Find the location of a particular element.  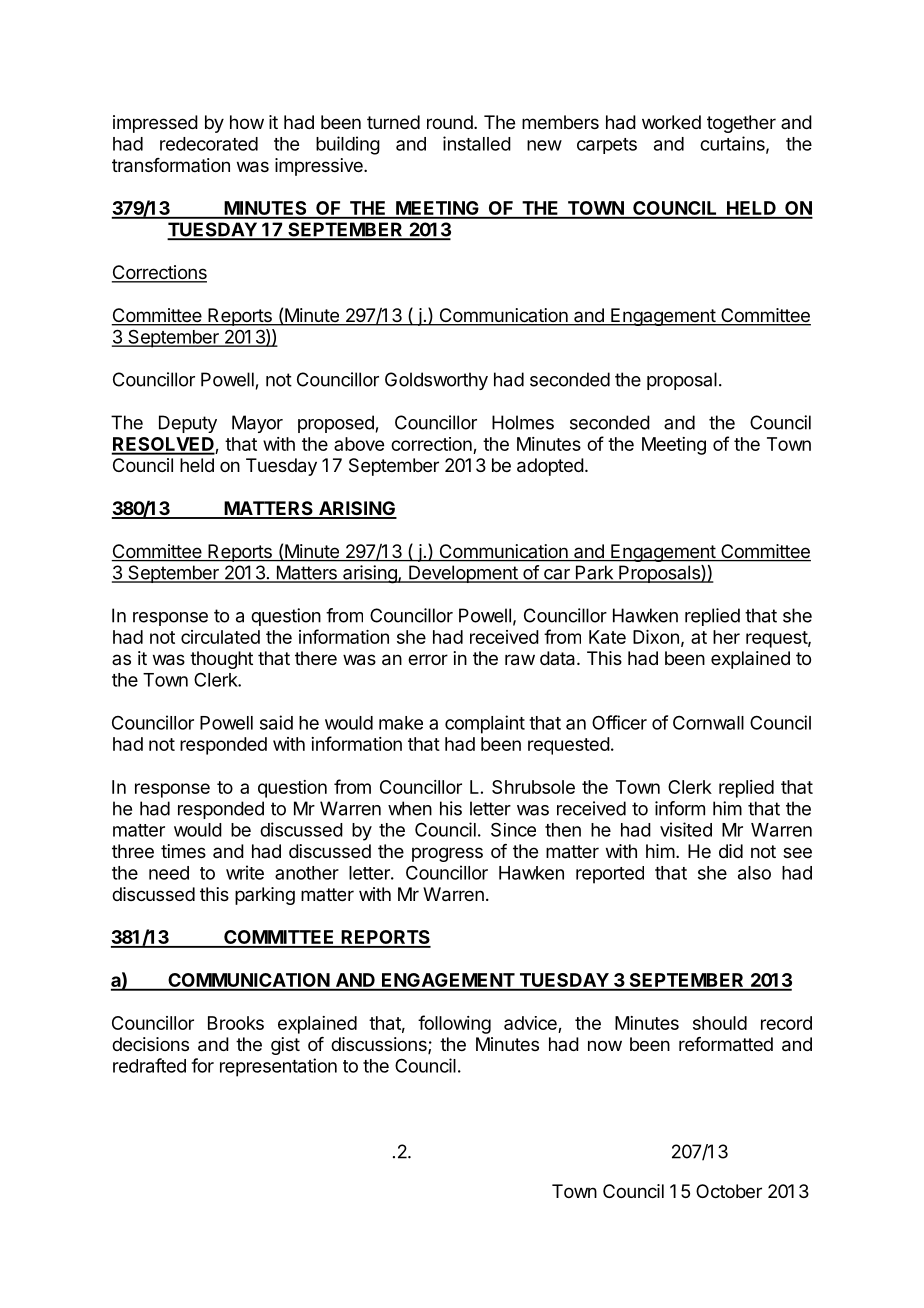

redecorated is located at coordinates (209, 144).
